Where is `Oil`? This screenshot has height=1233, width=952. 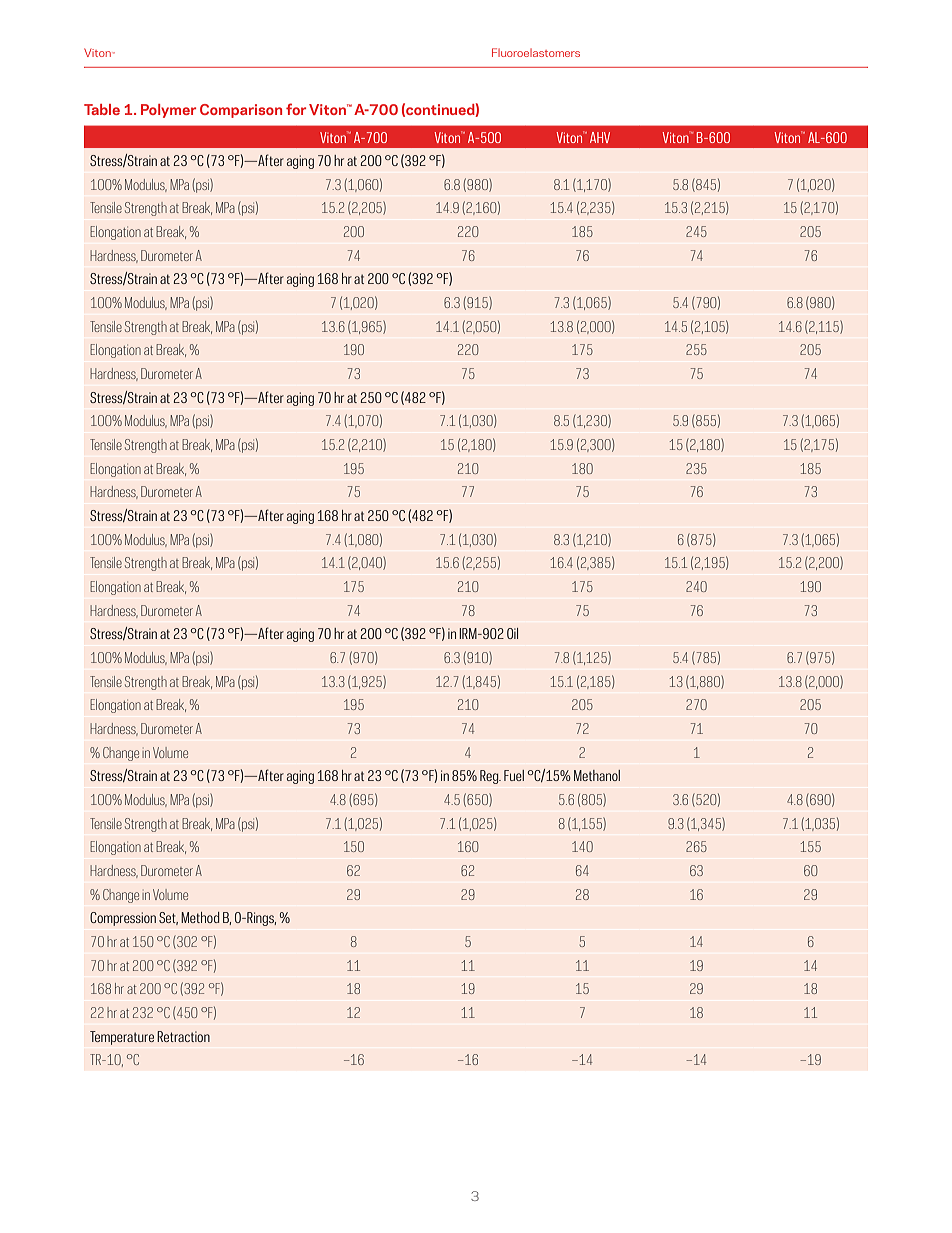 Oil is located at coordinates (512, 633).
